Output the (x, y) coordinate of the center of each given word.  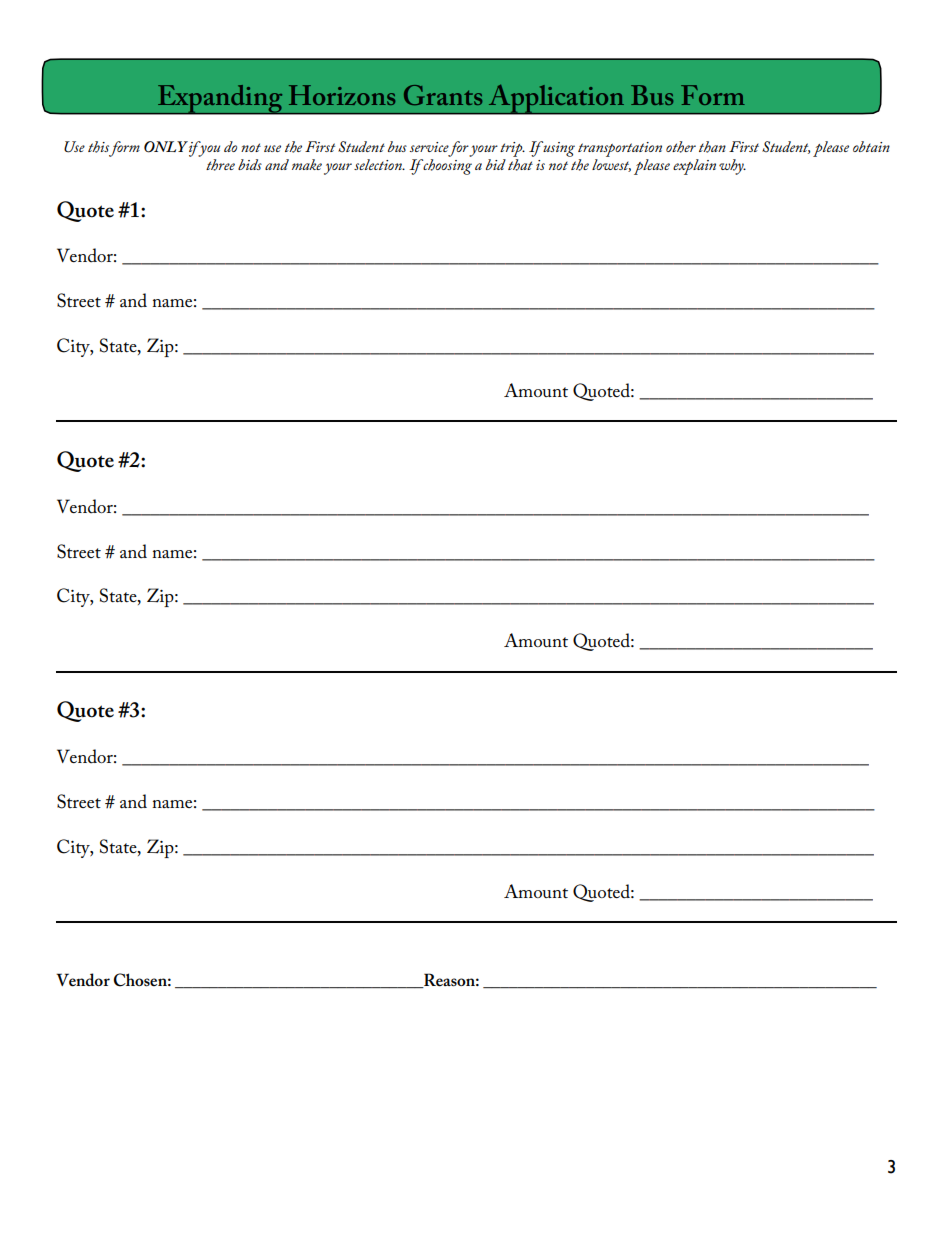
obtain (871, 146)
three (220, 165)
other (681, 147)
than (712, 147)
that (520, 165)
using (559, 149)
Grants (443, 95)
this (98, 147)
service (429, 147)
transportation (620, 149)
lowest (611, 165)
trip (512, 149)
